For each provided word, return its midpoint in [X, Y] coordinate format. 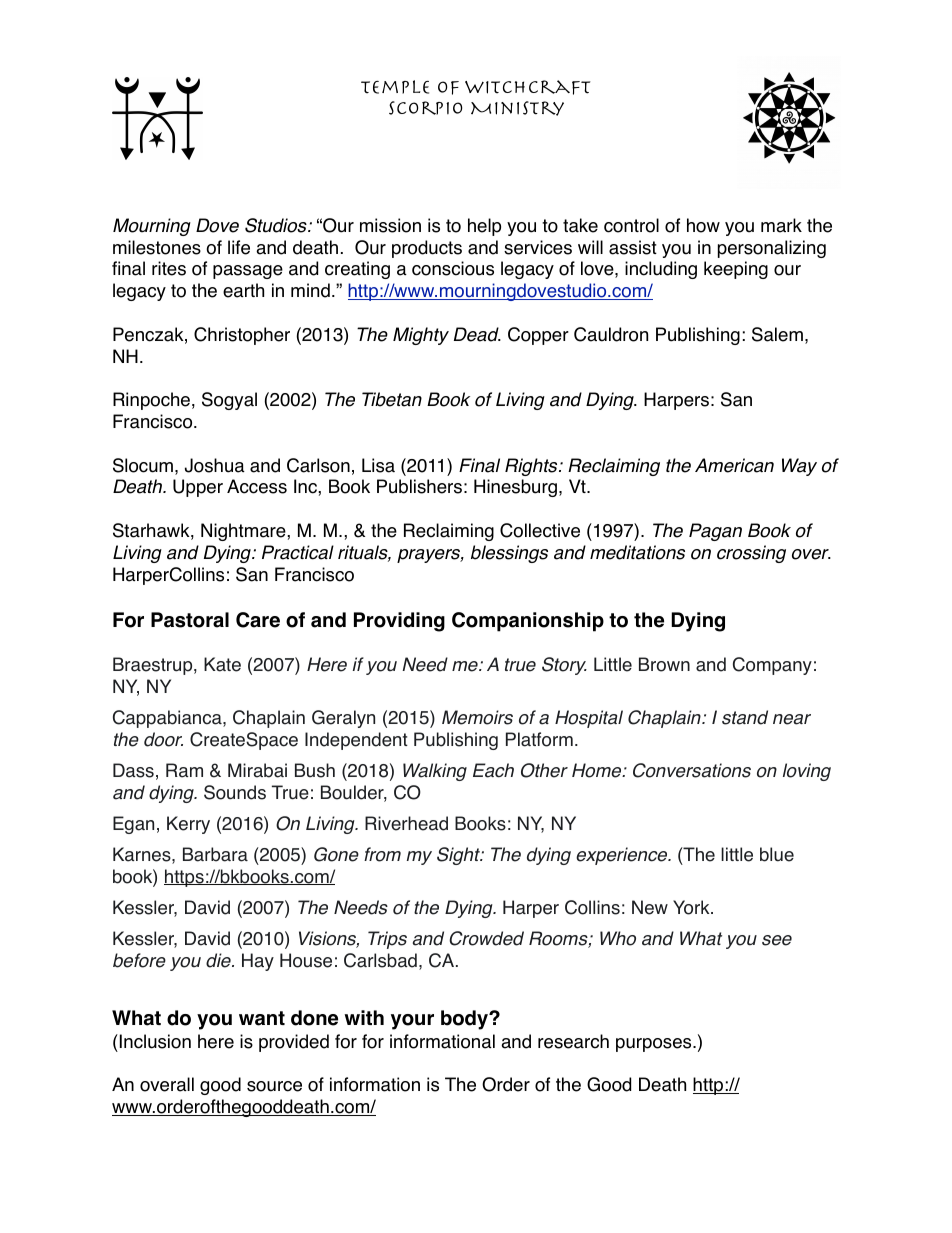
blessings [509, 554]
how [703, 225]
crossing [751, 554]
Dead [477, 334]
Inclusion [155, 1041]
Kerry [188, 825]
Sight [459, 856]
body [465, 1020]
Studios [277, 225]
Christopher [242, 336]
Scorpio [425, 108]
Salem [777, 334]
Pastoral [190, 620]
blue [777, 854]
